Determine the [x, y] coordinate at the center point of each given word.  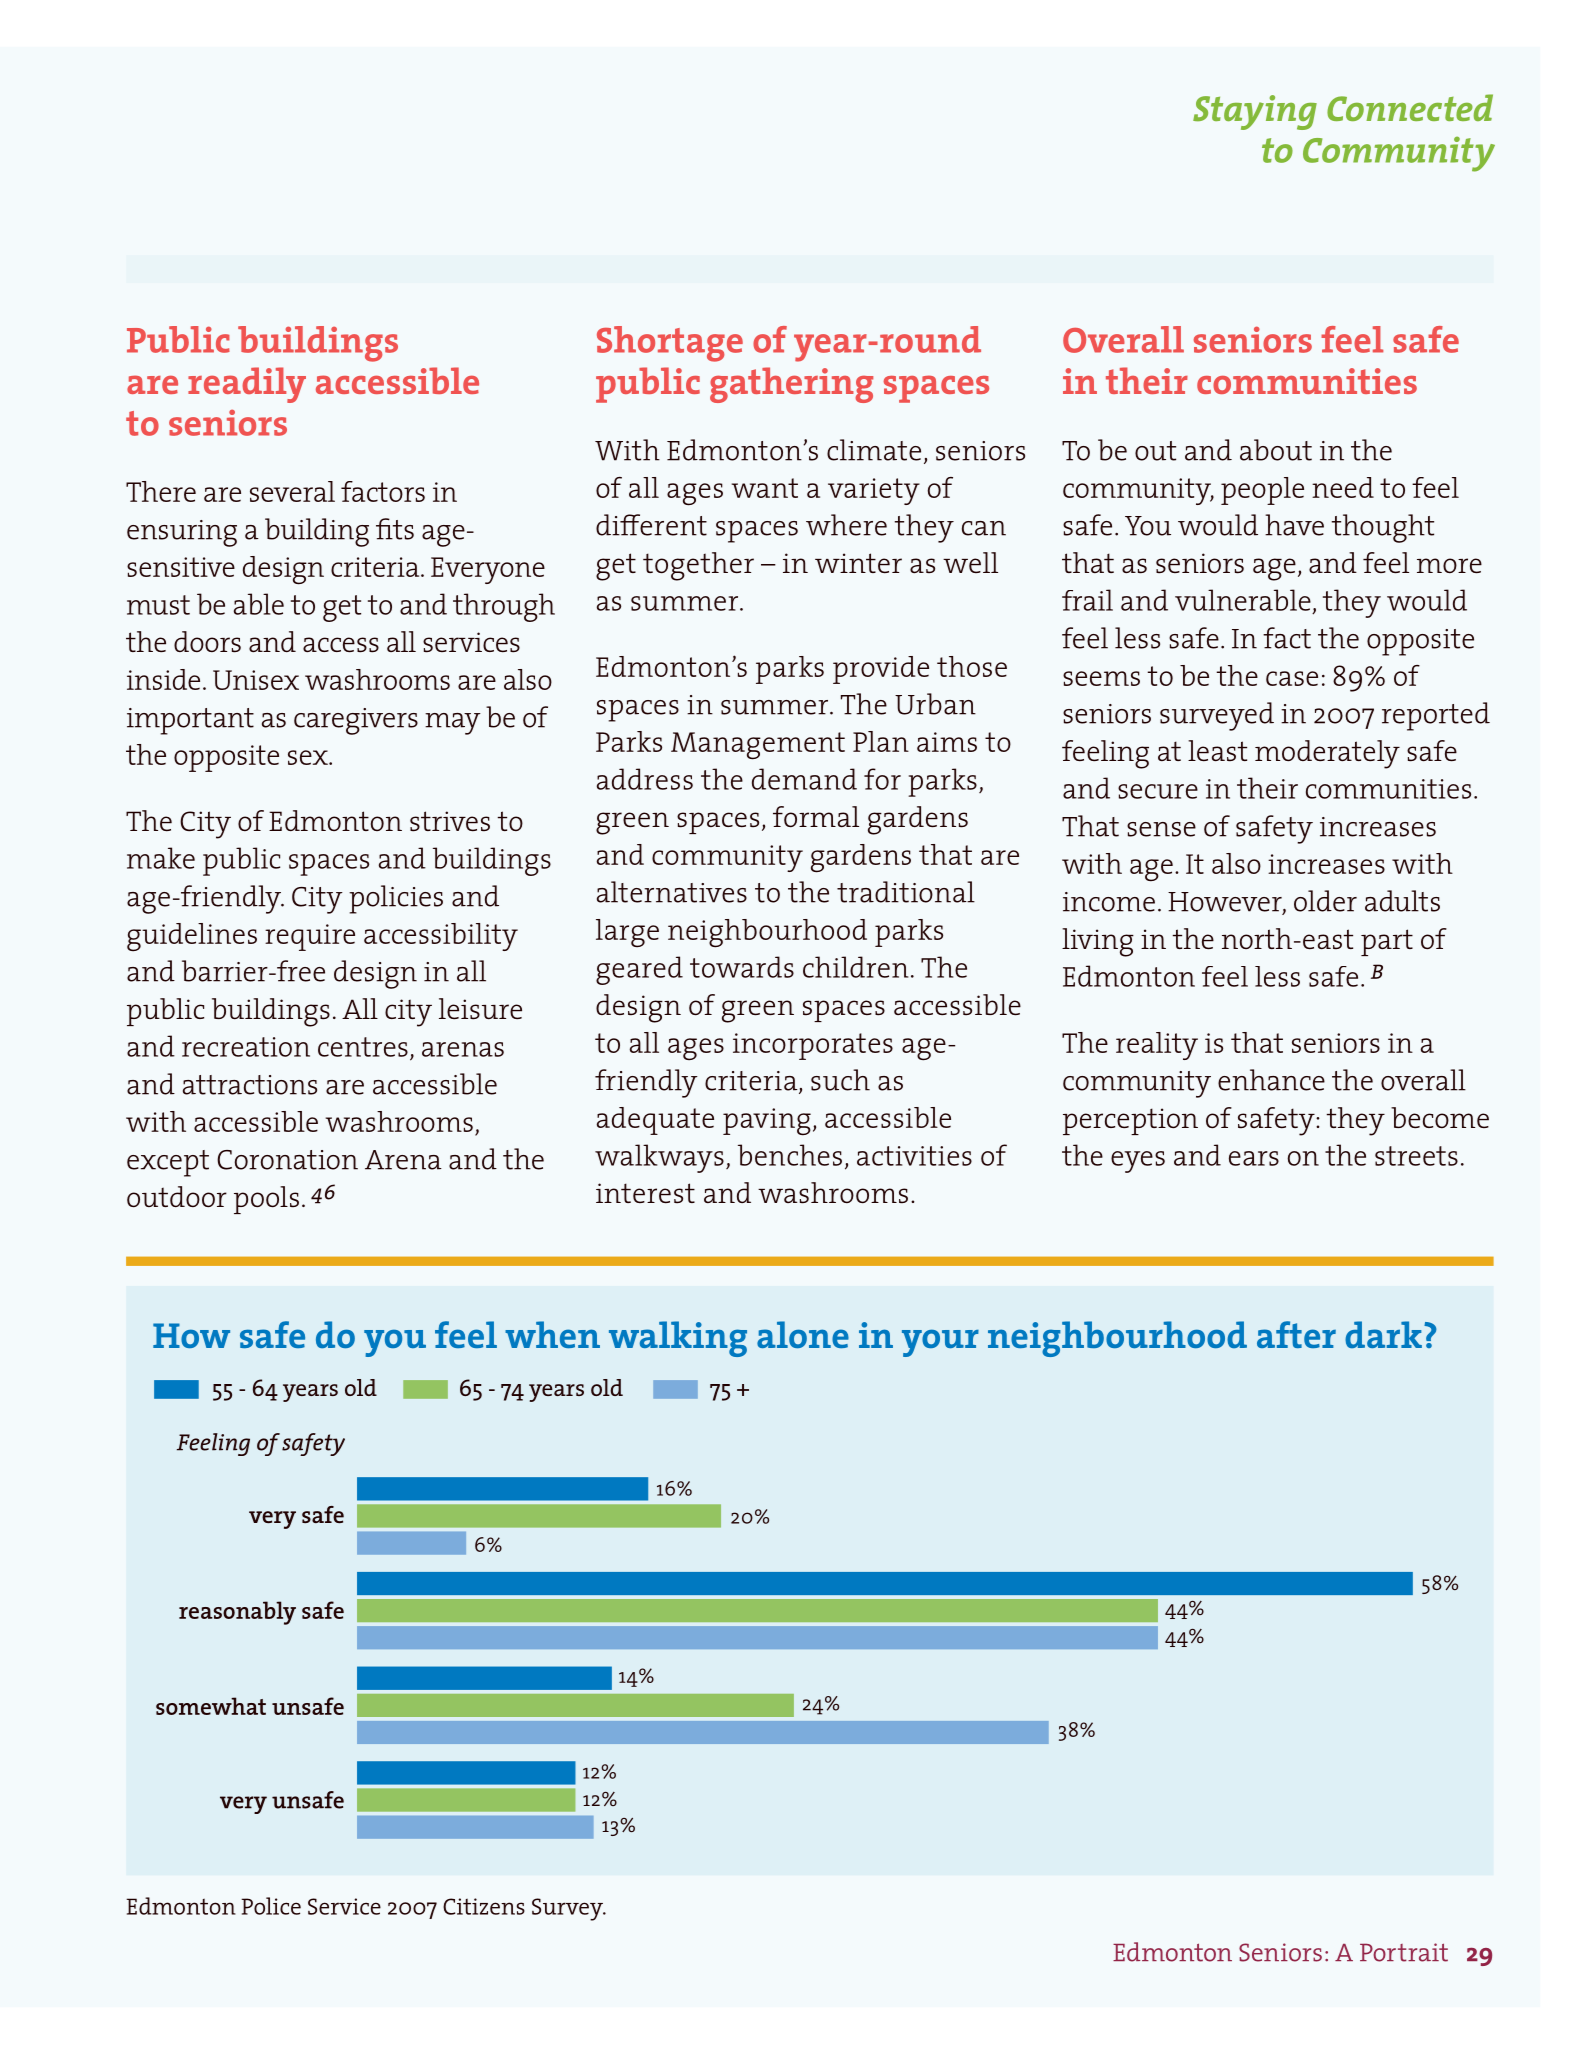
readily [247, 385]
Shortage [670, 344]
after [1296, 1334]
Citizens [484, 1906]
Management [758, 746]
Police [271, 1906]
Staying [1255, 112]
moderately [1327, 754]
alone [803, 1334]
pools [266, 1200]
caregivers [356, 721]
